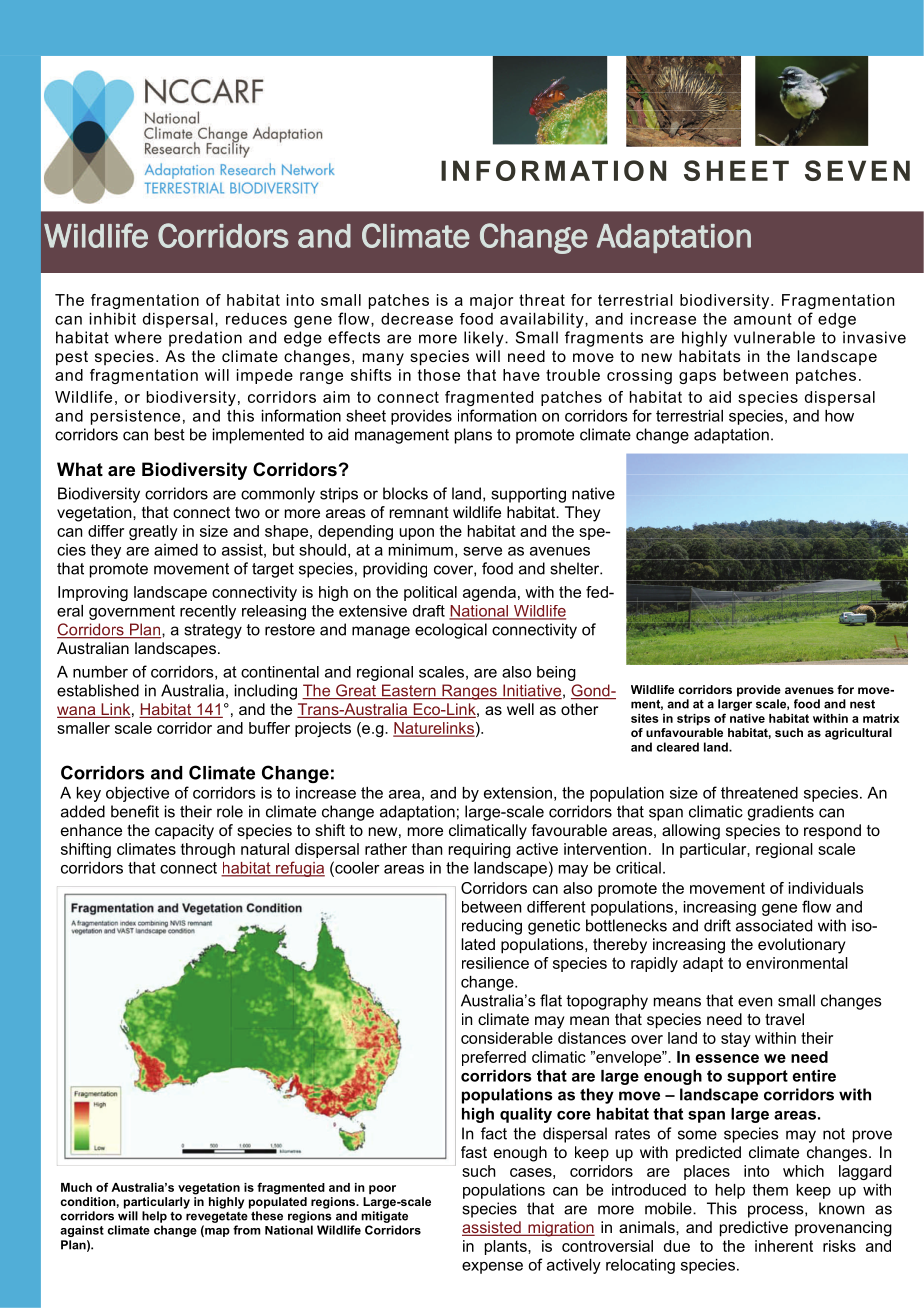 The height and width of the screenshot is (1308, 924). What do you see at coordinates (247, 1230) in the screenshot?
I see `from` at bounding box center [247, 1230].
